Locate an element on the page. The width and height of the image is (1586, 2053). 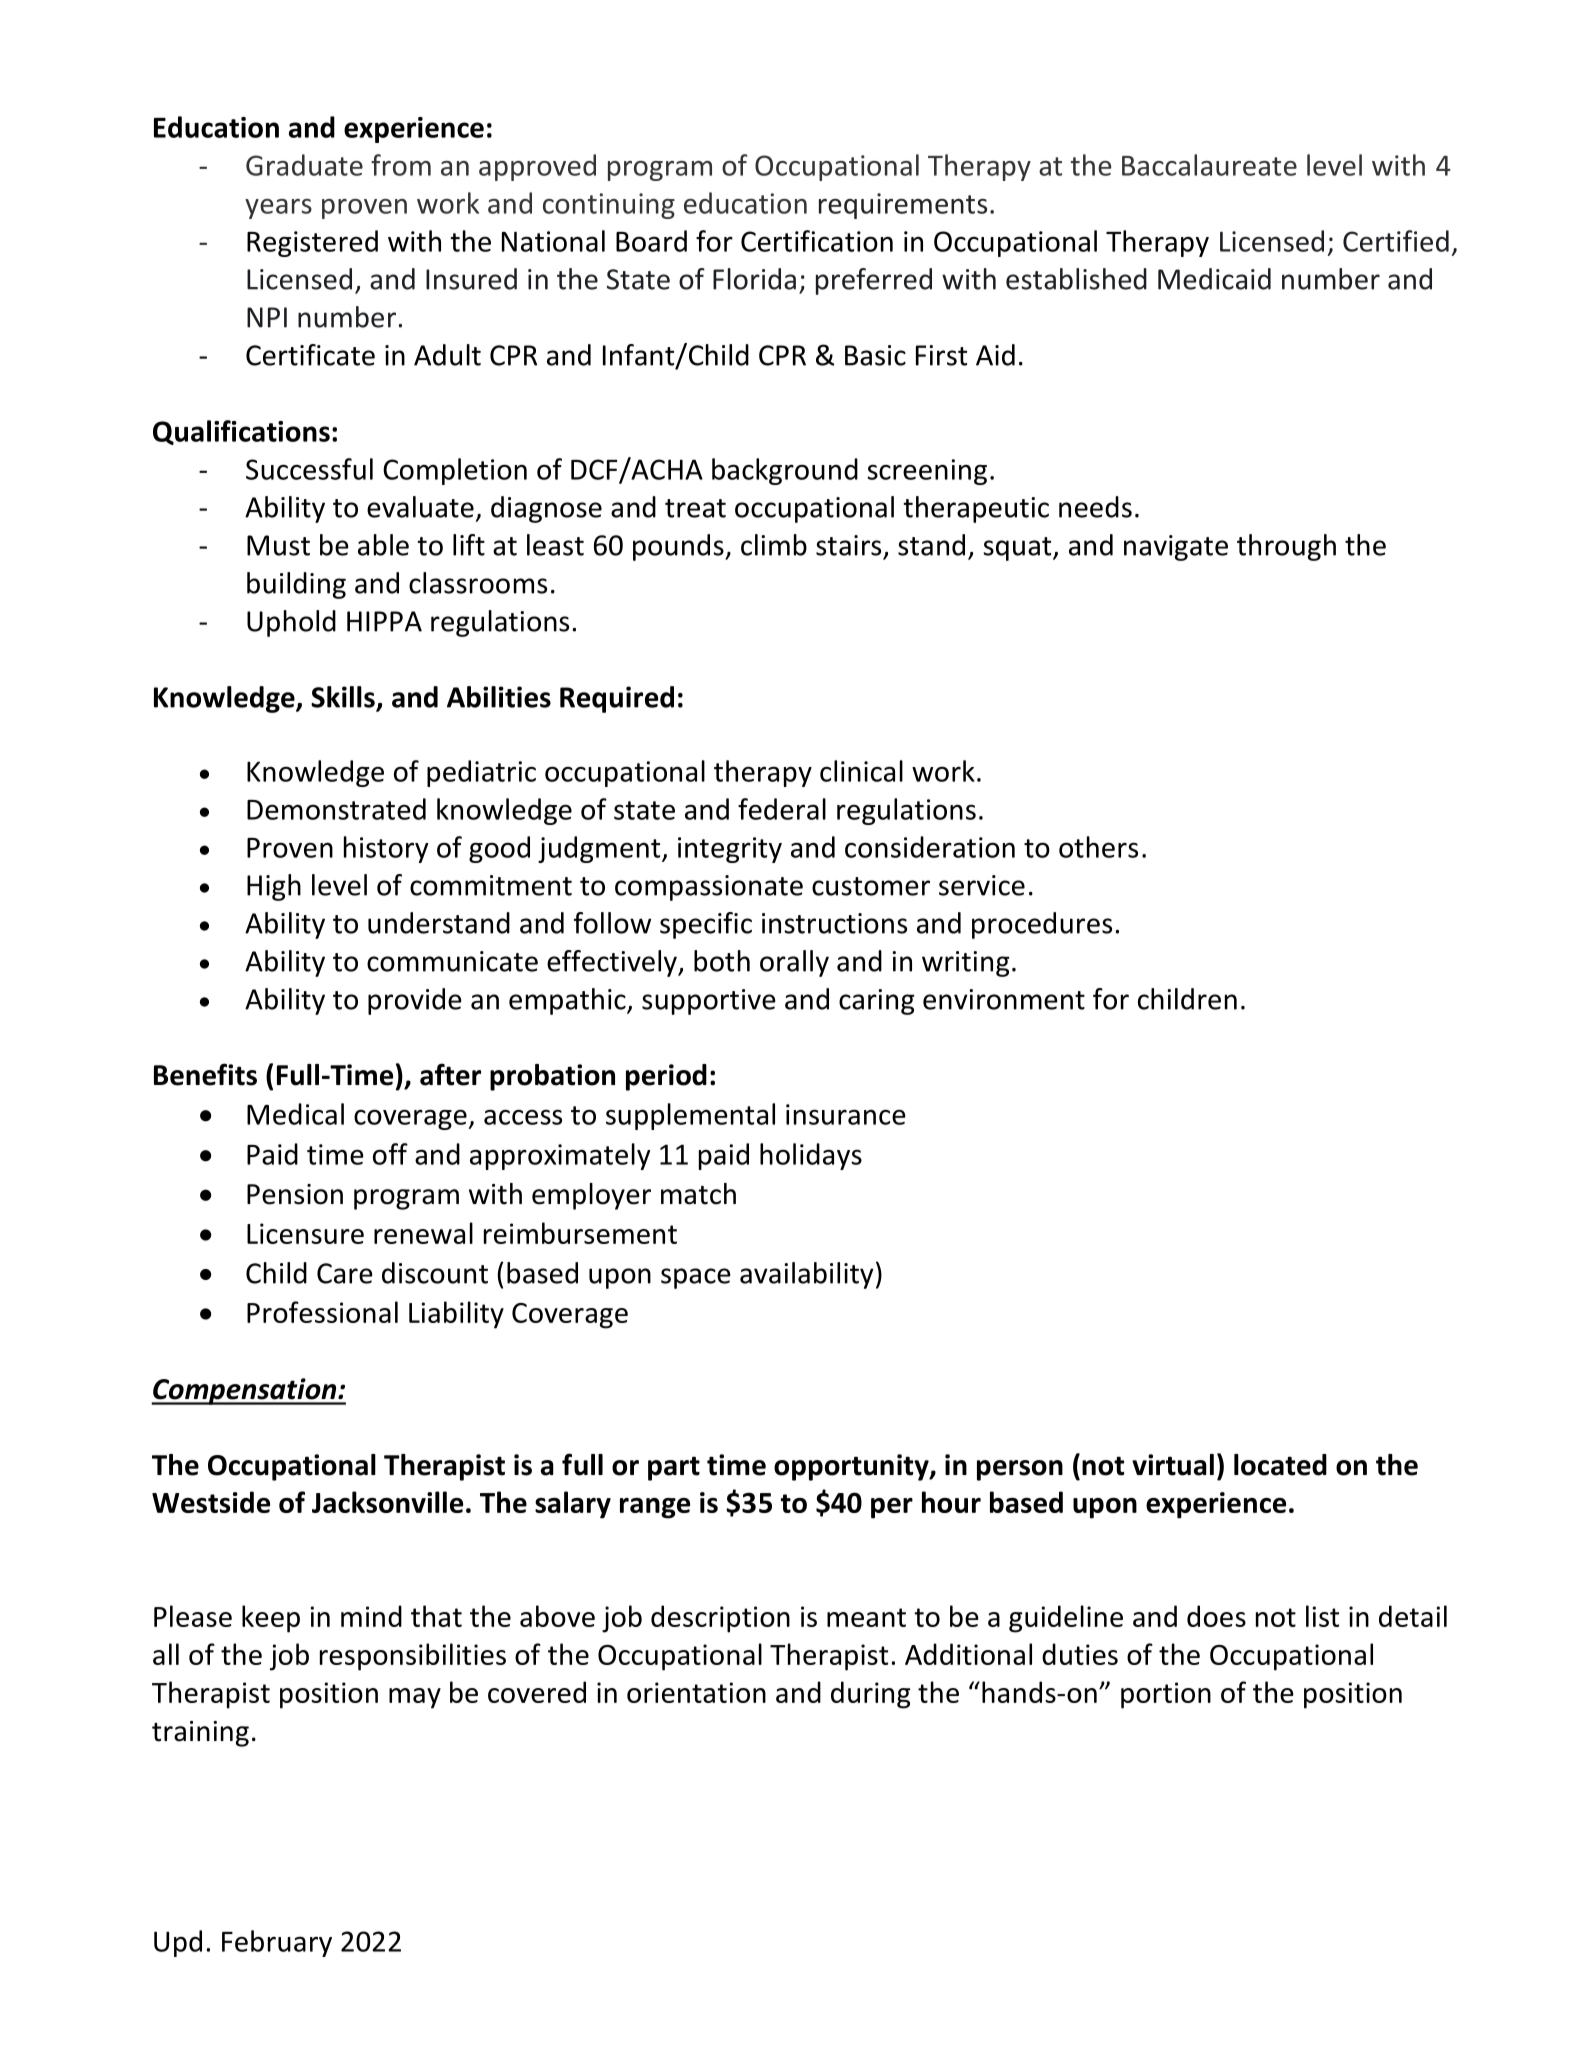
Licensure is located at coordinates (305, 1233).
